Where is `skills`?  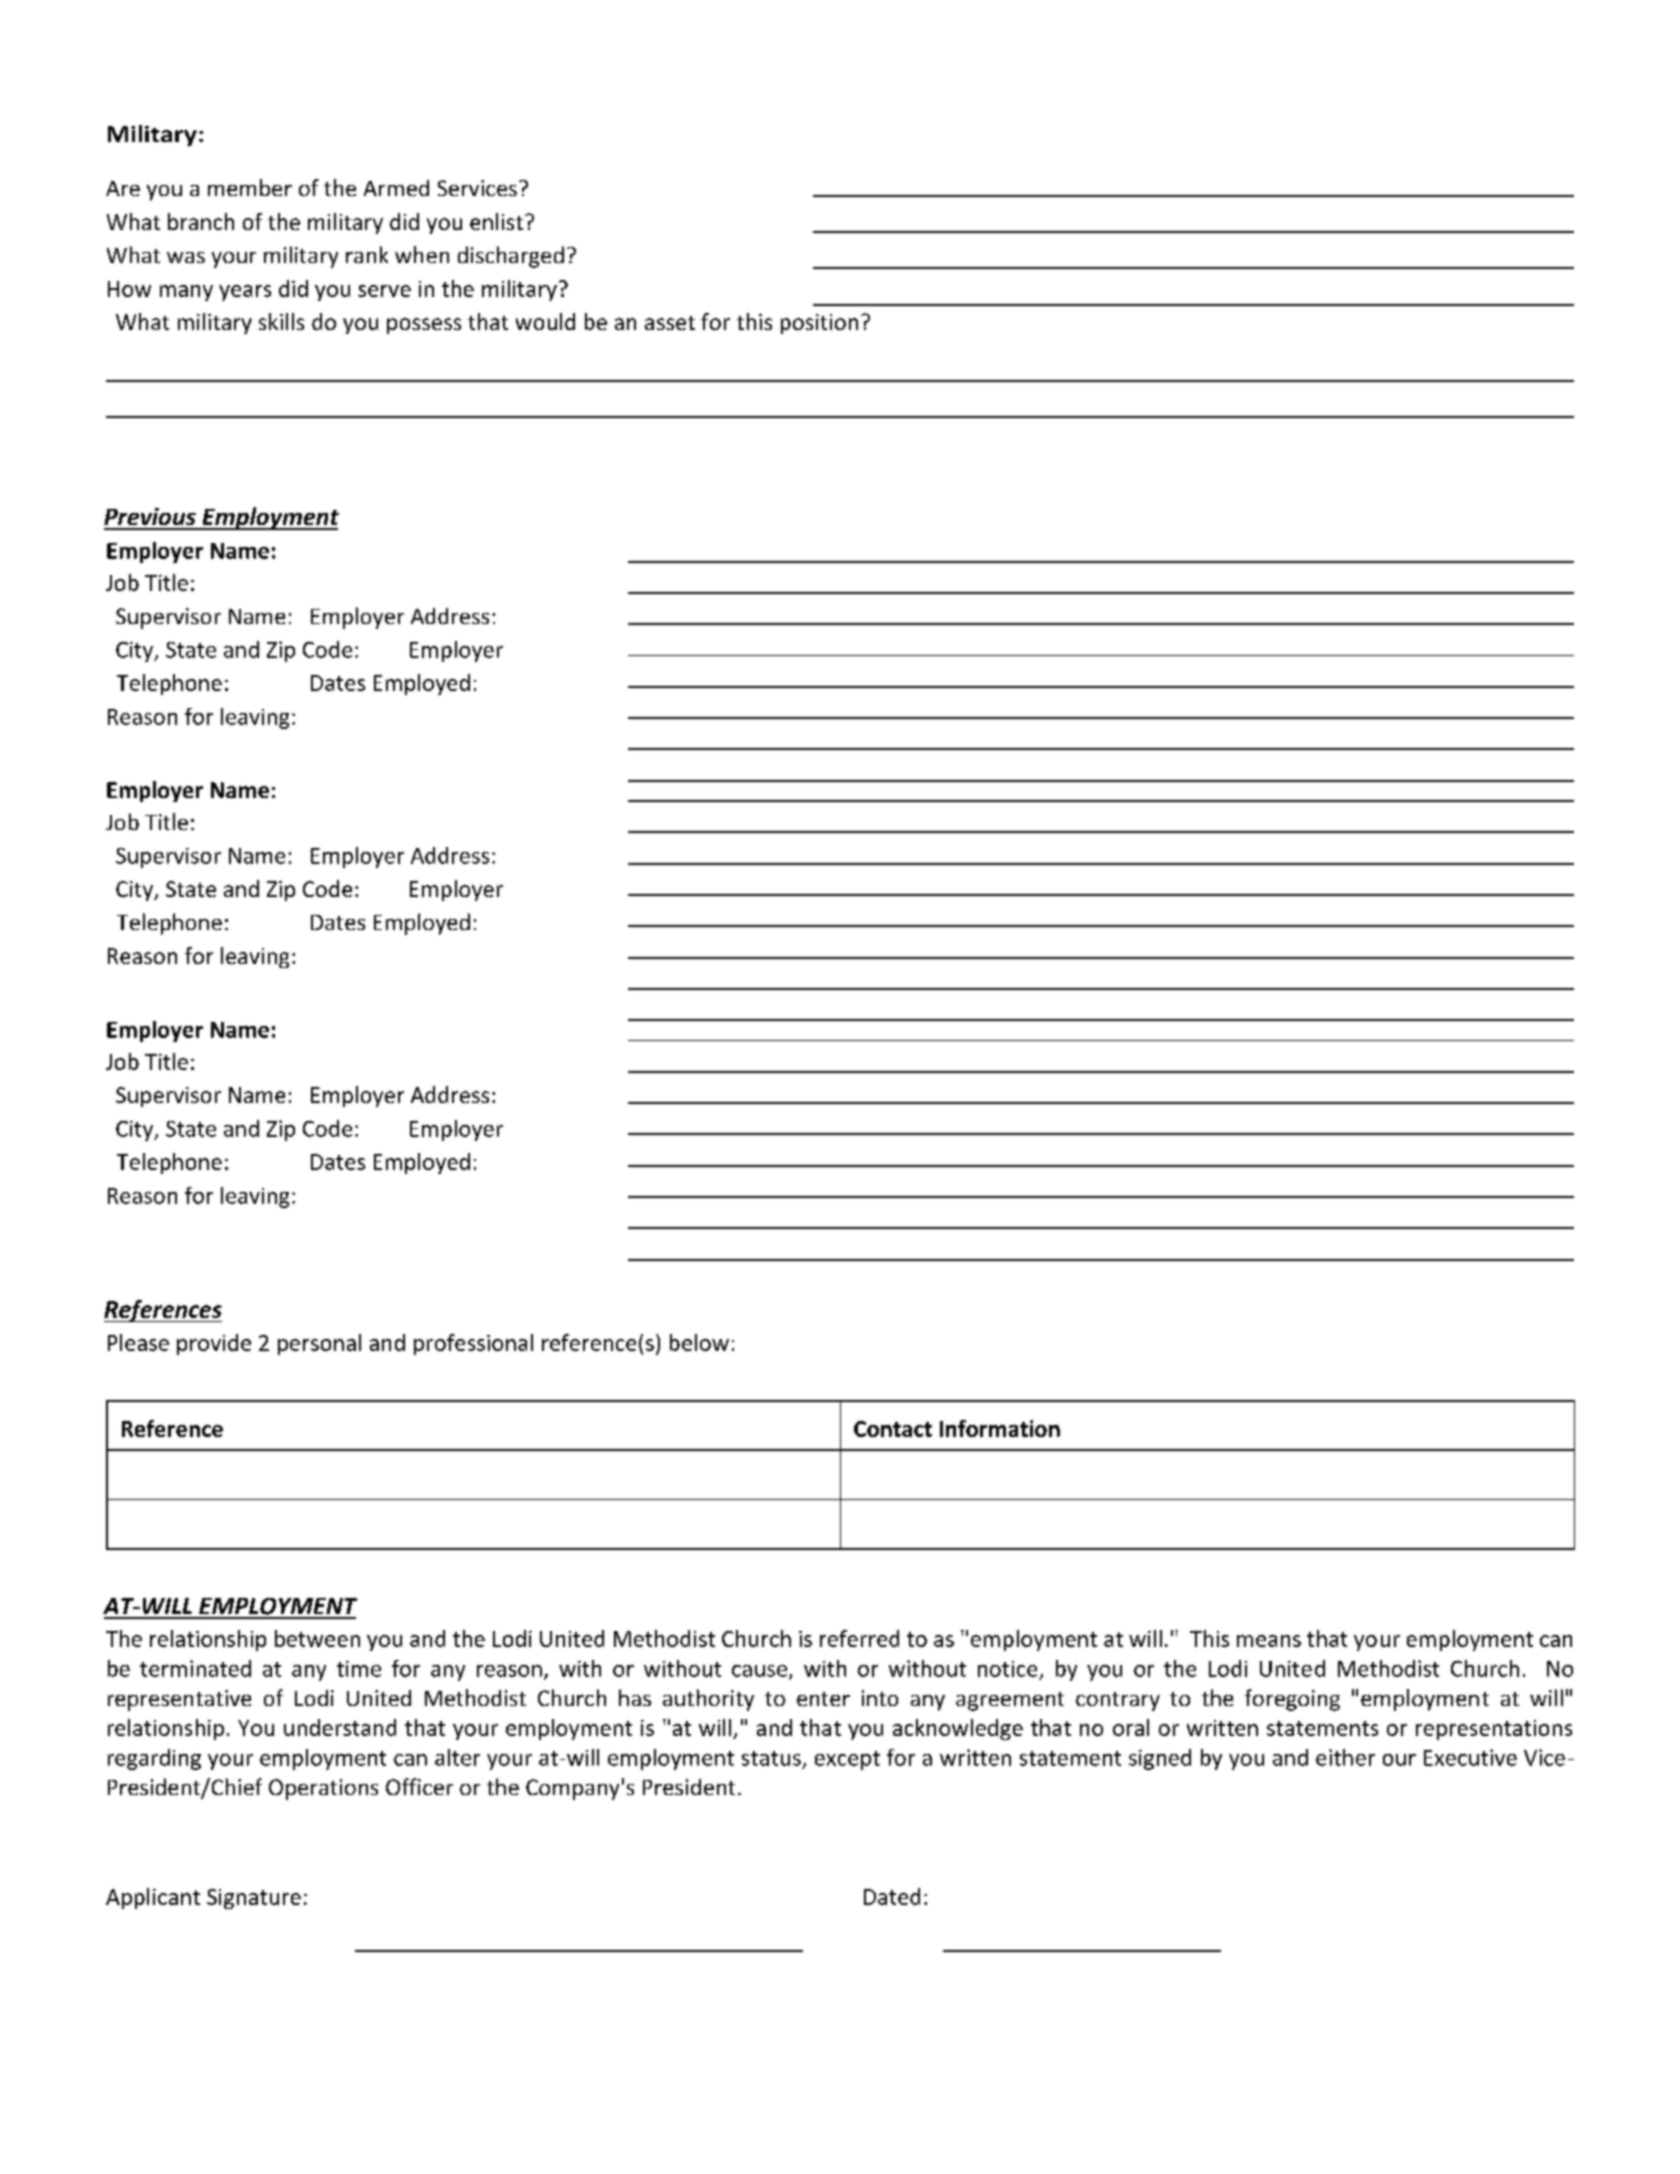
skills is located at coordinates (281, 321).
